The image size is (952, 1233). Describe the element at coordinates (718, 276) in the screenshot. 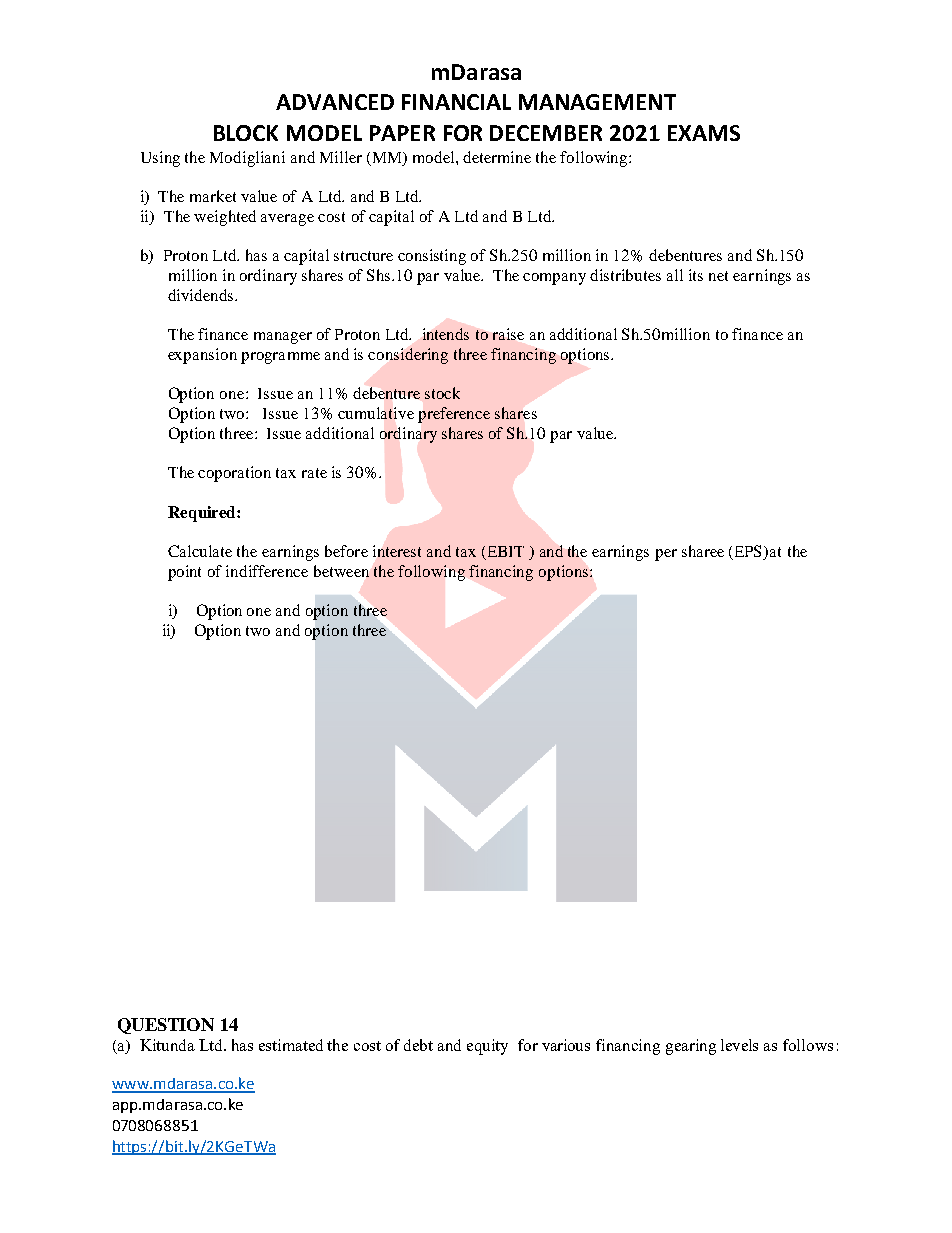

I see `net` at that location.
